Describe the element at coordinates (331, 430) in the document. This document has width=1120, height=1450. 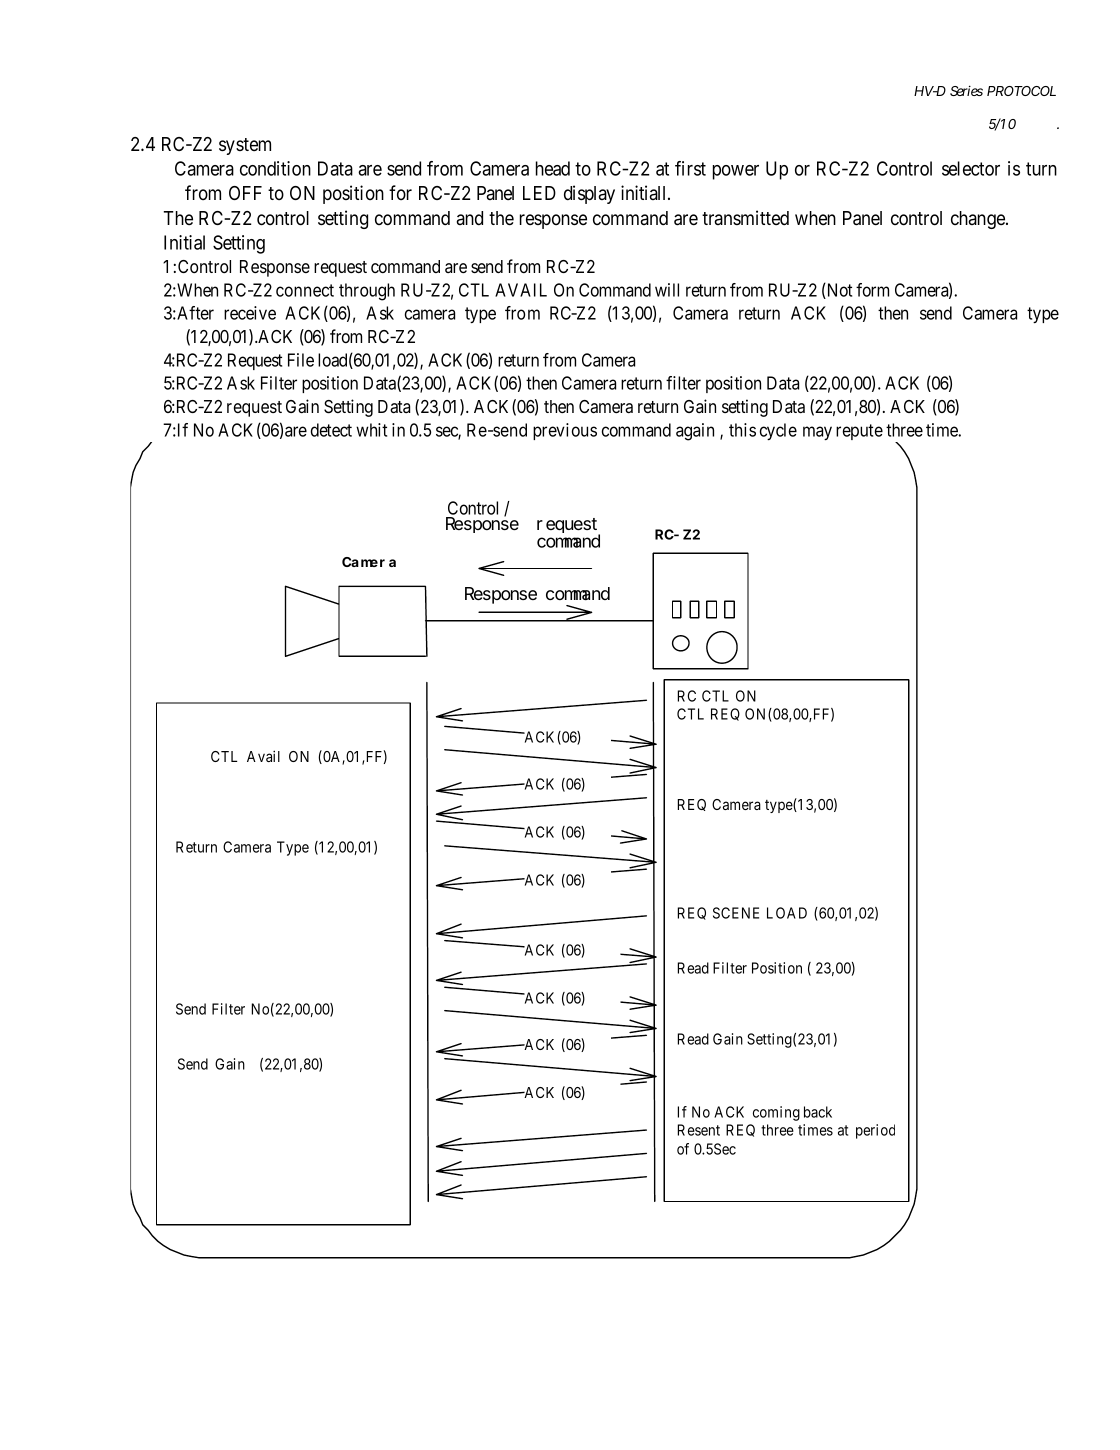
I see `detect` at that location.
